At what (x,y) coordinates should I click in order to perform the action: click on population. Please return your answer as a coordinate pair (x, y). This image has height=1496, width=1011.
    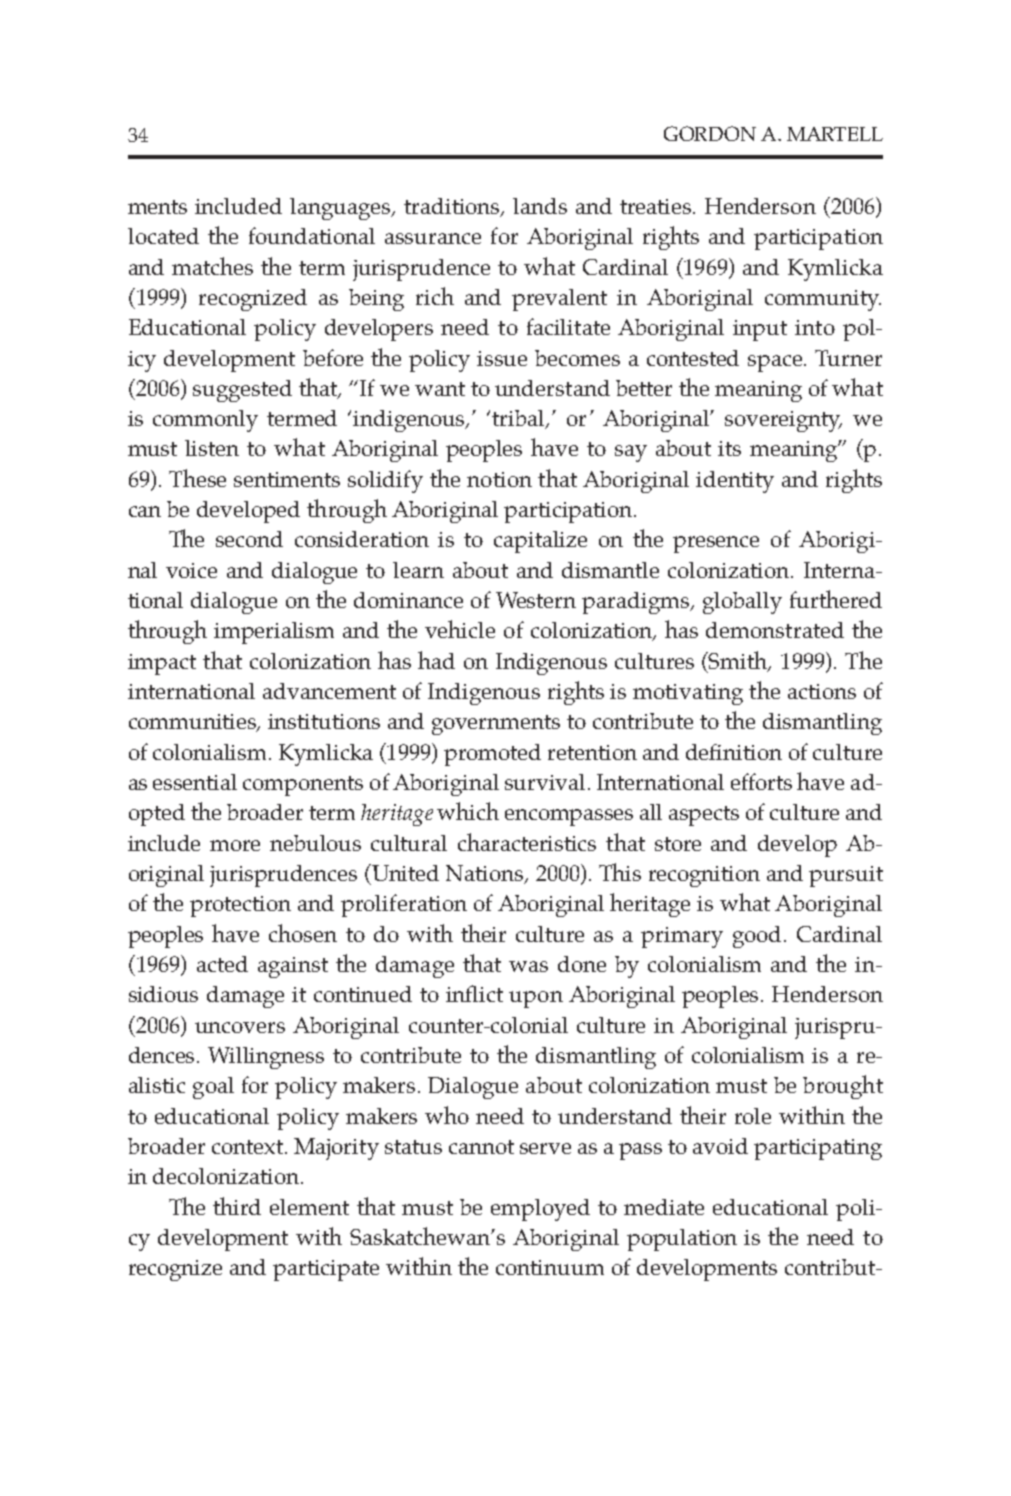
    Looking at the image, I should click on (682, 1240).
